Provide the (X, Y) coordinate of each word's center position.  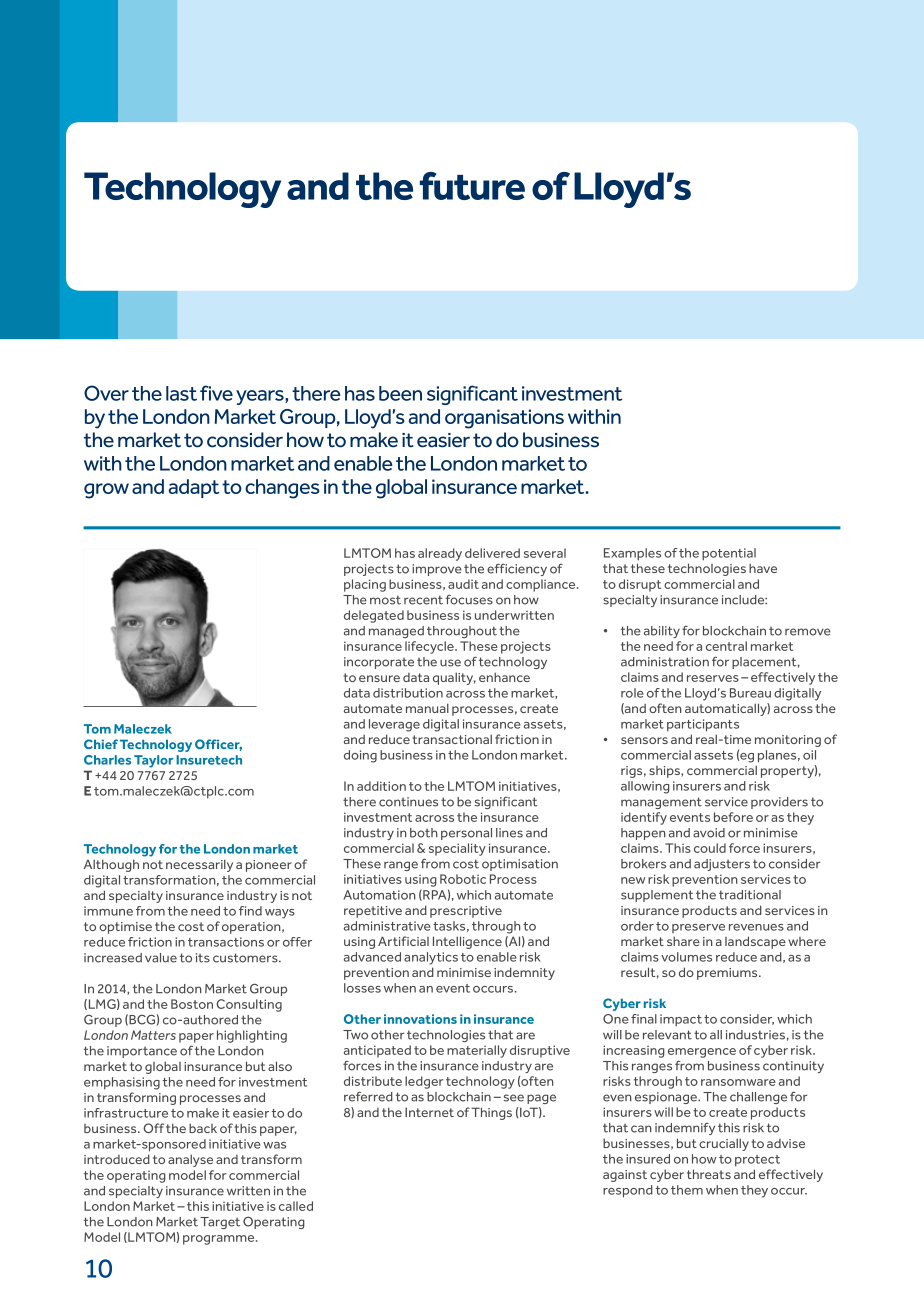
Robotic (463, 879)
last (181, 393)
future (472, 186)
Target (220, 1223)
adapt (194, 488)
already (440, 554)
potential (729, 554)
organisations (504, 419)
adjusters (722, 865)
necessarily (199, 865)
